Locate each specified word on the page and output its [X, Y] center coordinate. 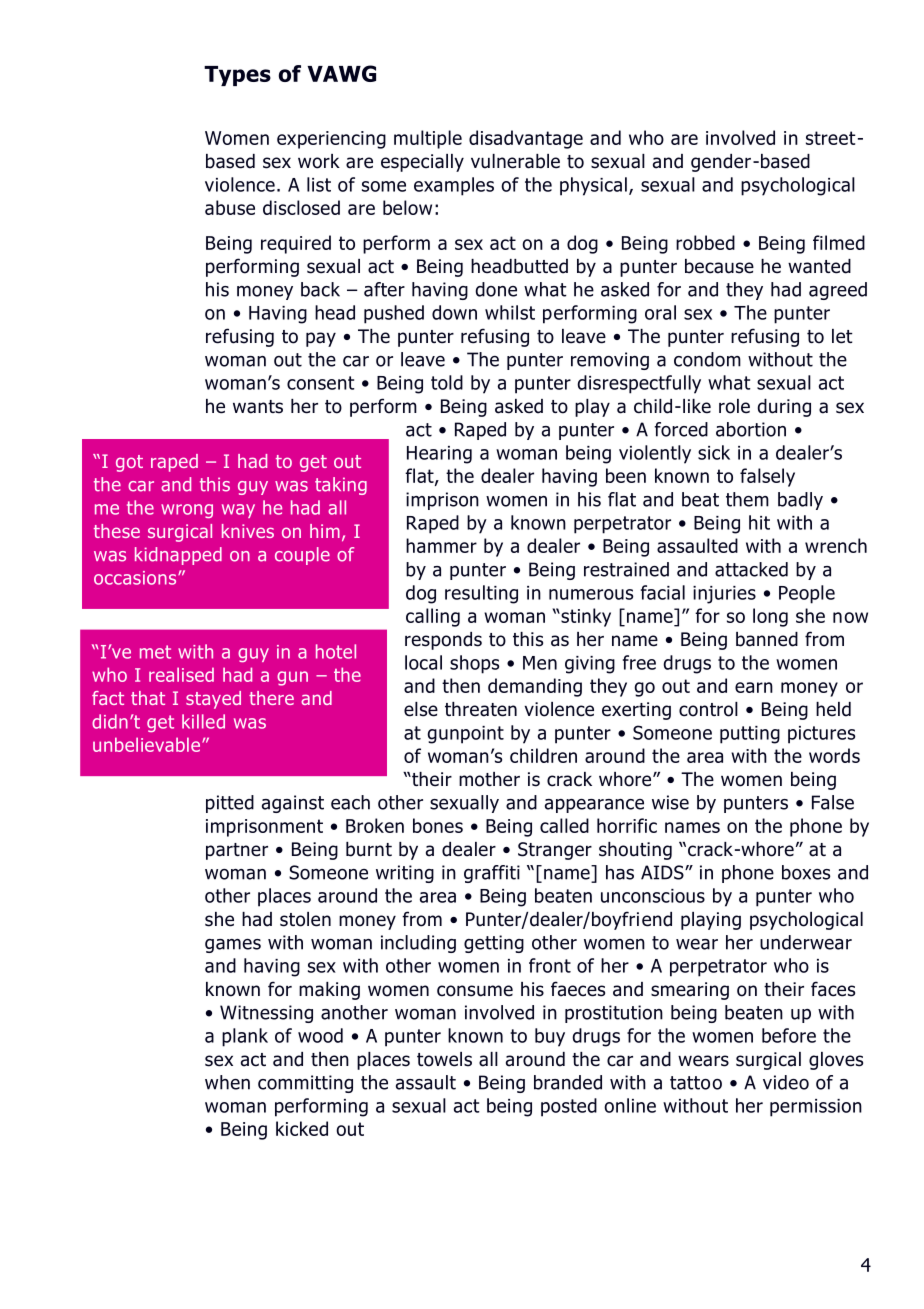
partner [237, 851]
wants [258, 407]
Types [237, 76]
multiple [428, 139]
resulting [481, 594]
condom [707, 359]
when [227, 1082]
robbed [705, 242]
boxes [806, 872]
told [447, 382]
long [770, 617]
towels [444, 1059]
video [786, 1082]
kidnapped [178, 556]
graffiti [492, 874]
